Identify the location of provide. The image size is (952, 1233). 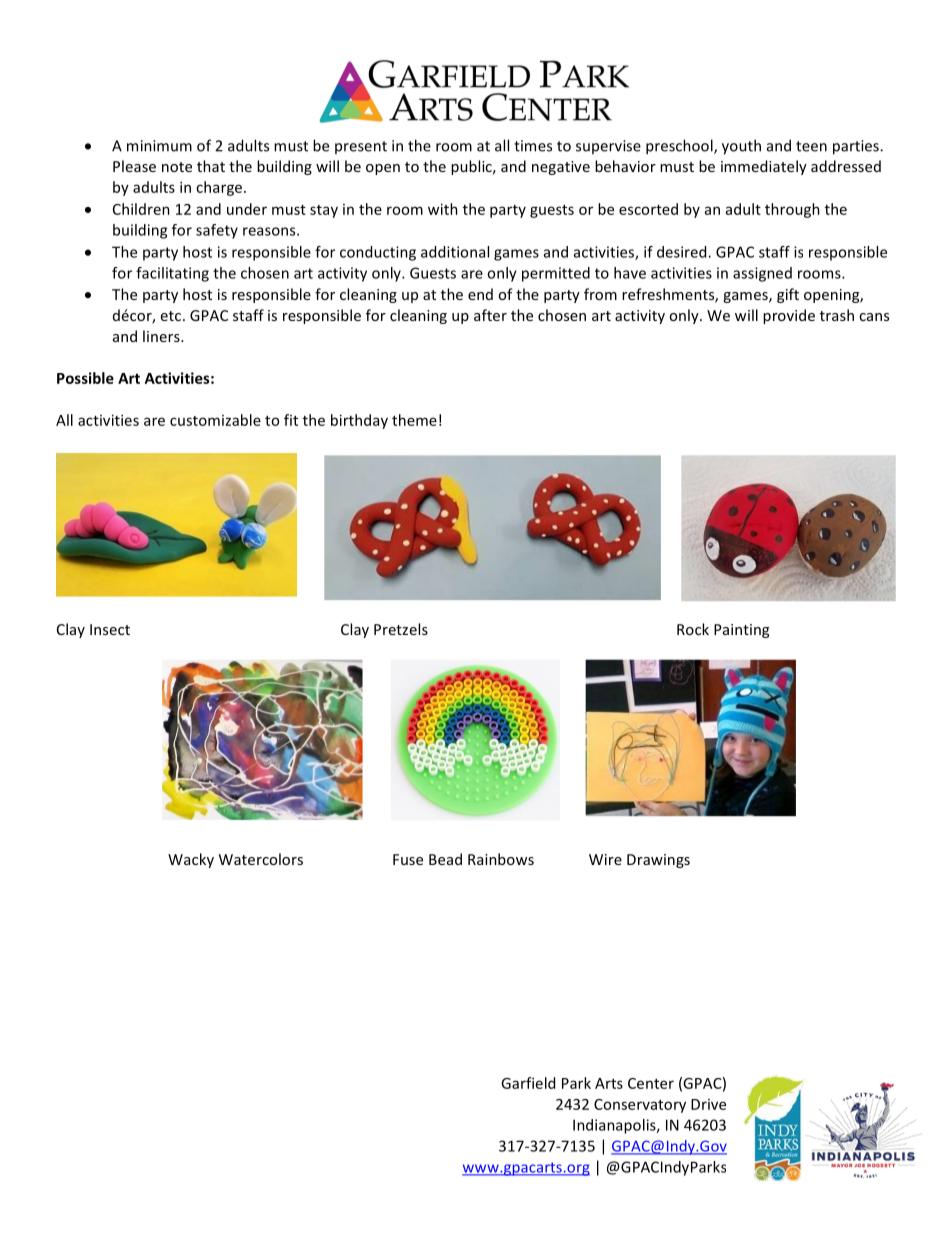
(789, 316).
